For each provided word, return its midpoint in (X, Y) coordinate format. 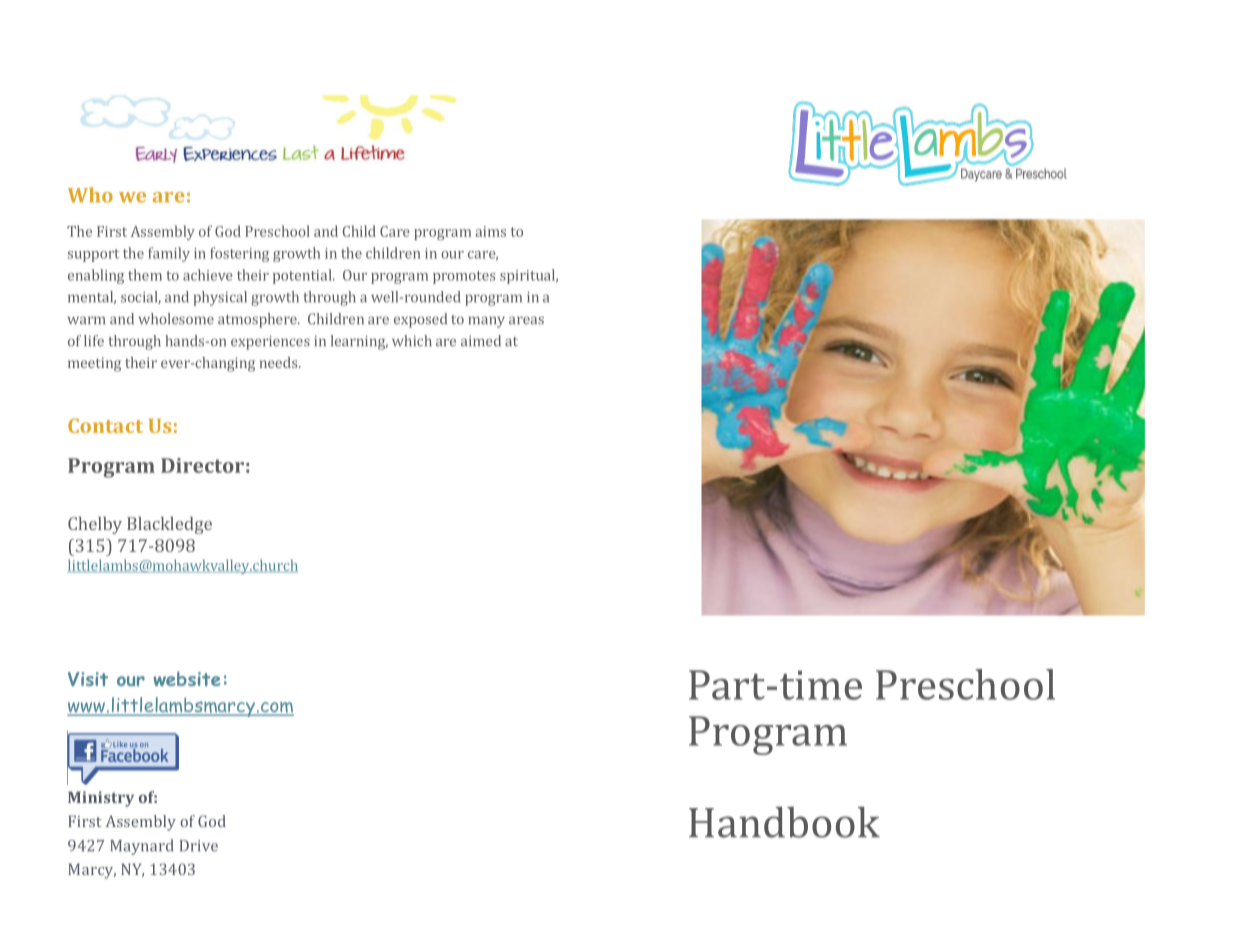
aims (491, 231)
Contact (105, 425)
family (169, 254)
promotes (464, 277)
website (186, 678)
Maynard (141, 847)
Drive (199, 846)
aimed (481, 341)
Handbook (784, 822)
